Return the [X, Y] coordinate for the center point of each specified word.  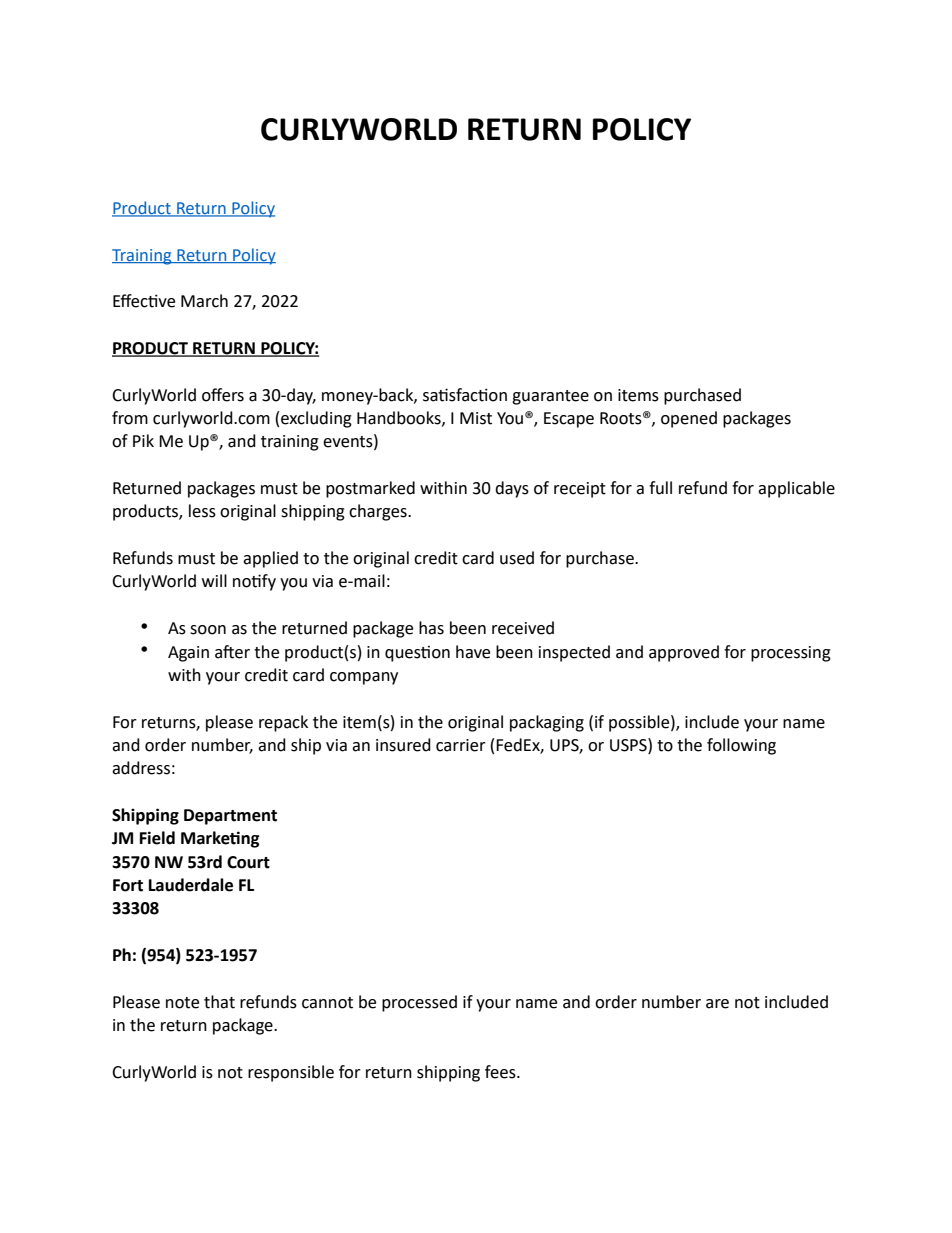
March [204, 301]
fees [501, 1072]
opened [689, 419]
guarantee [550, 397]
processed [419, 1003]
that [219, 1002]
